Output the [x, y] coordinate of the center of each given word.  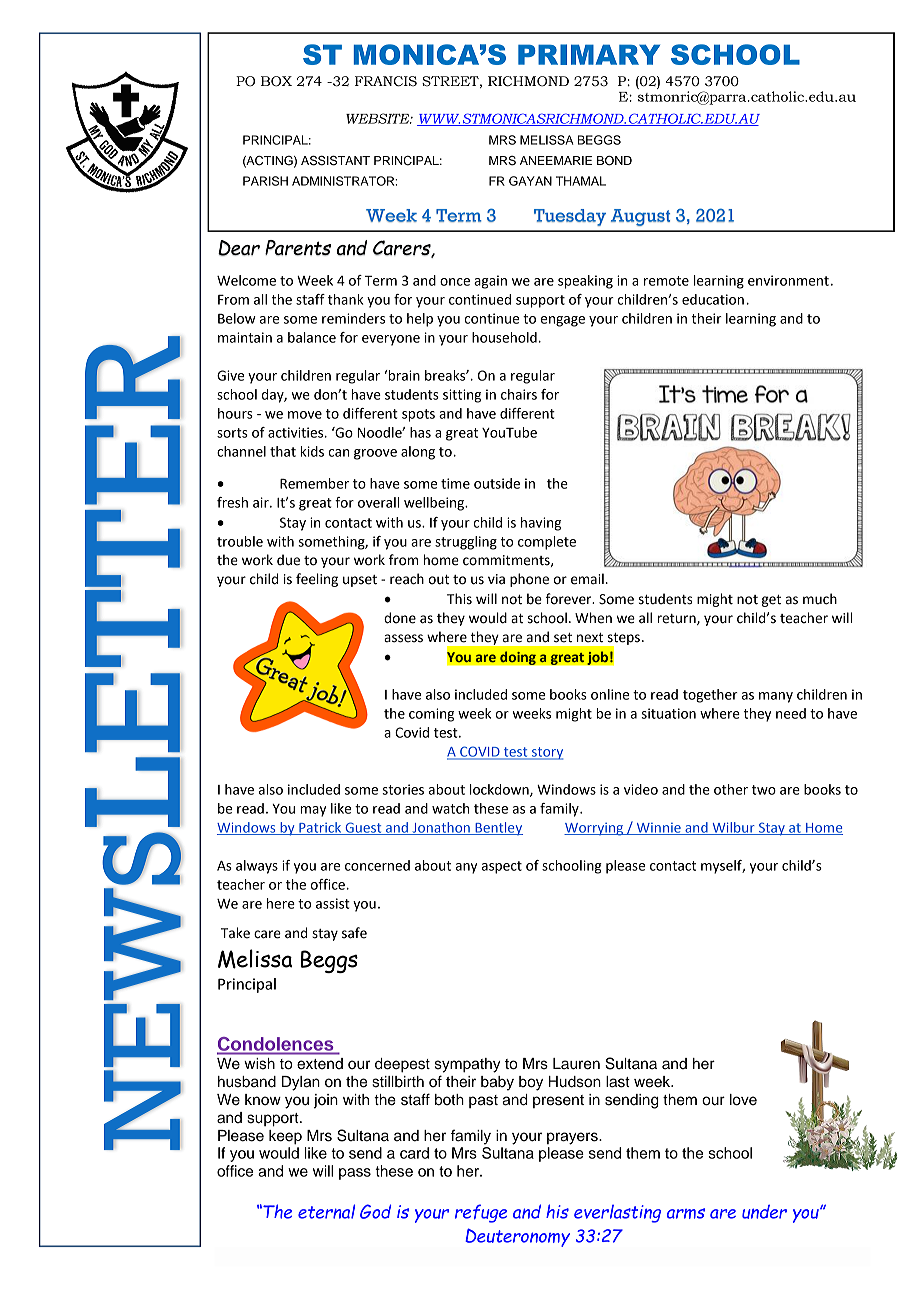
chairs [519, 394]
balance [312, 337]
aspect [502, 867]
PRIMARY [589, 54]
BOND [614, 161]
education [713, 299]
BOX [276, 81]
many [776, 697]
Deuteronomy [517, 1237]
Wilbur [733, 828]
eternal [326, 1211]
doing [518, 658]
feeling [317, 580]
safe [354, 933]
